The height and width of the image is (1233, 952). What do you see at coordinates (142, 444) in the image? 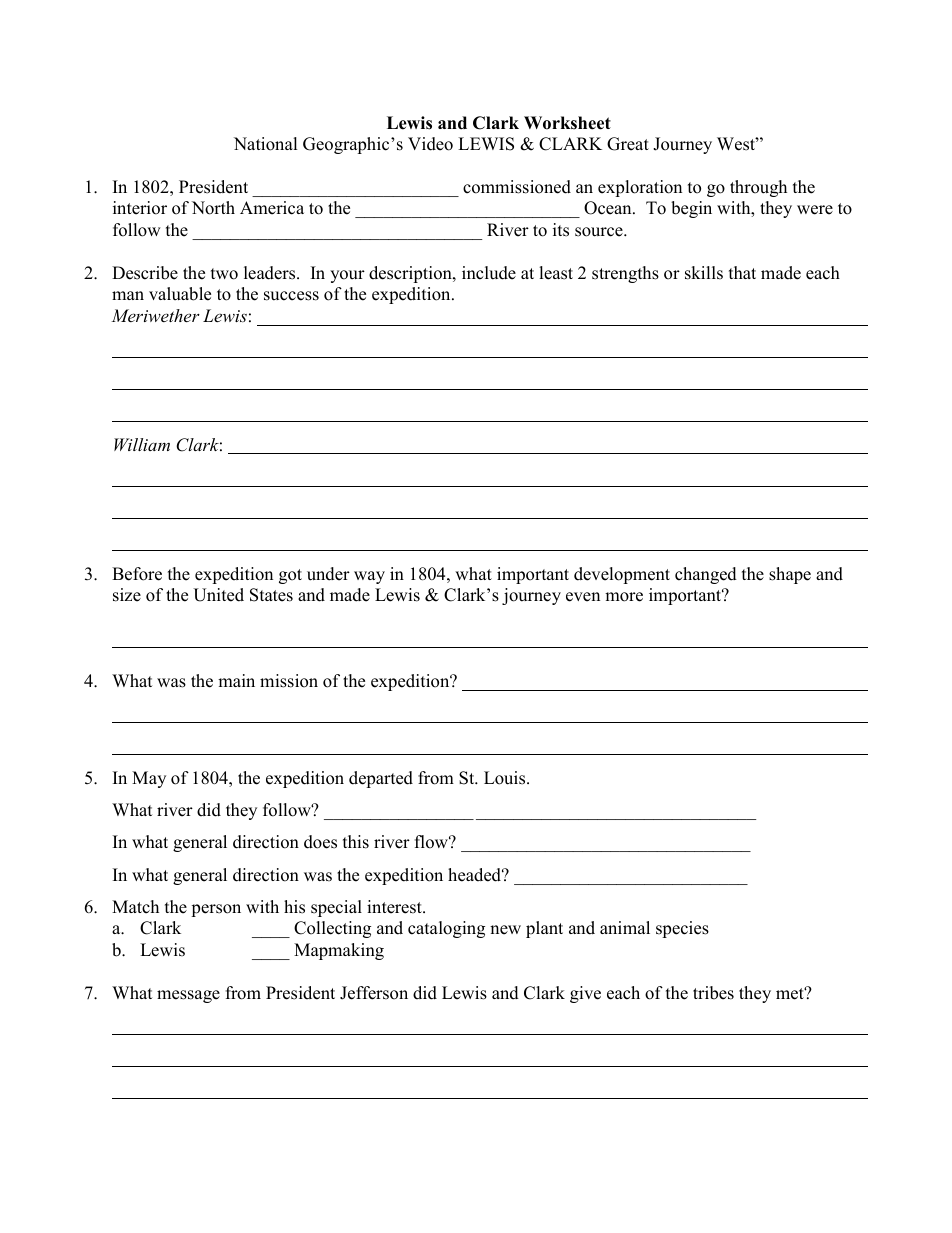
I see `William` at bounding box center [142, 444].
